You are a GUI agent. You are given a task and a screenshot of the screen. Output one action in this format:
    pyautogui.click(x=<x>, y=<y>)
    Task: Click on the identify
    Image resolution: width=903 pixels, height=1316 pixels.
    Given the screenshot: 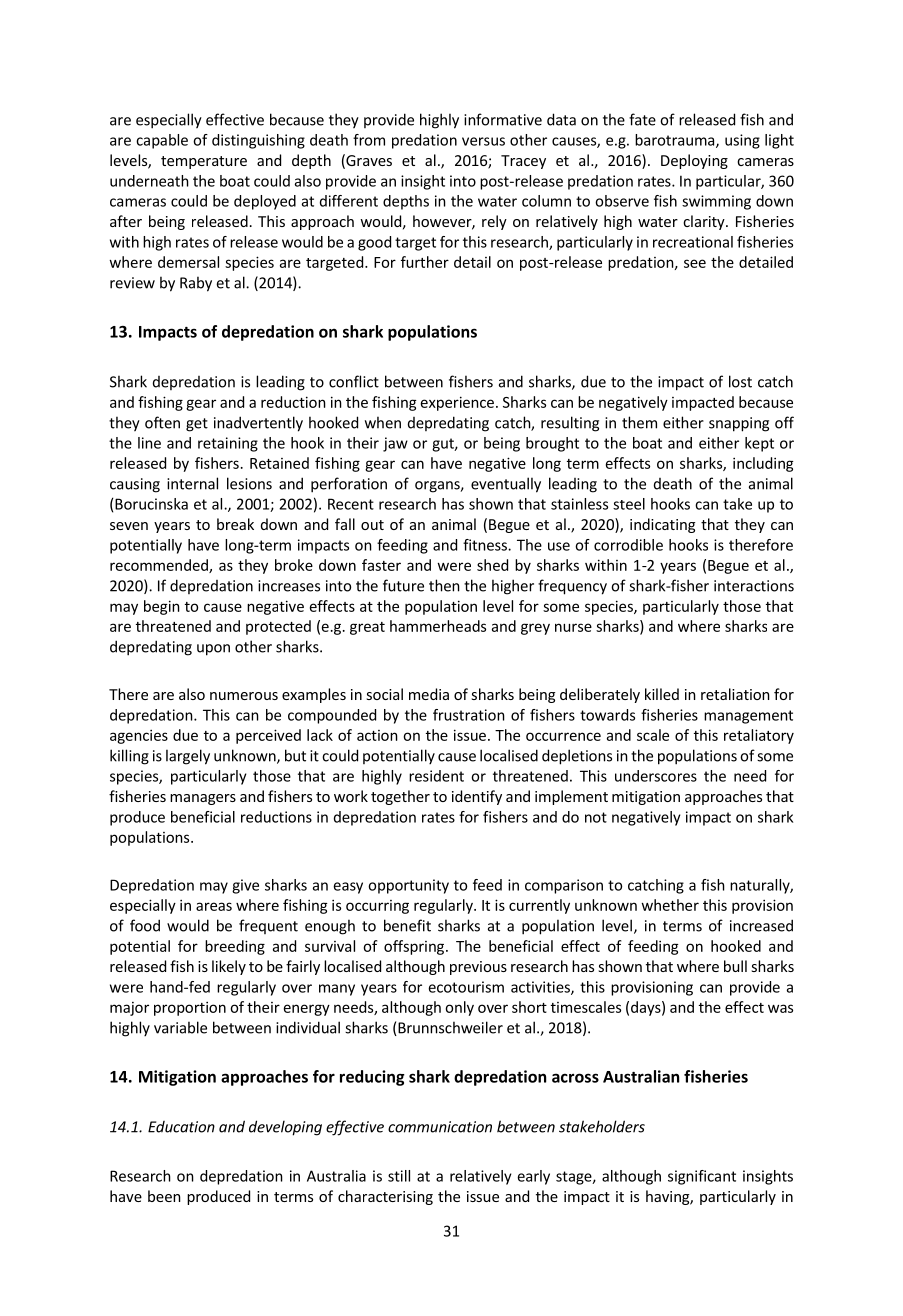 What is the action you would take?
    pyautogui.click(x=477, y=797)
